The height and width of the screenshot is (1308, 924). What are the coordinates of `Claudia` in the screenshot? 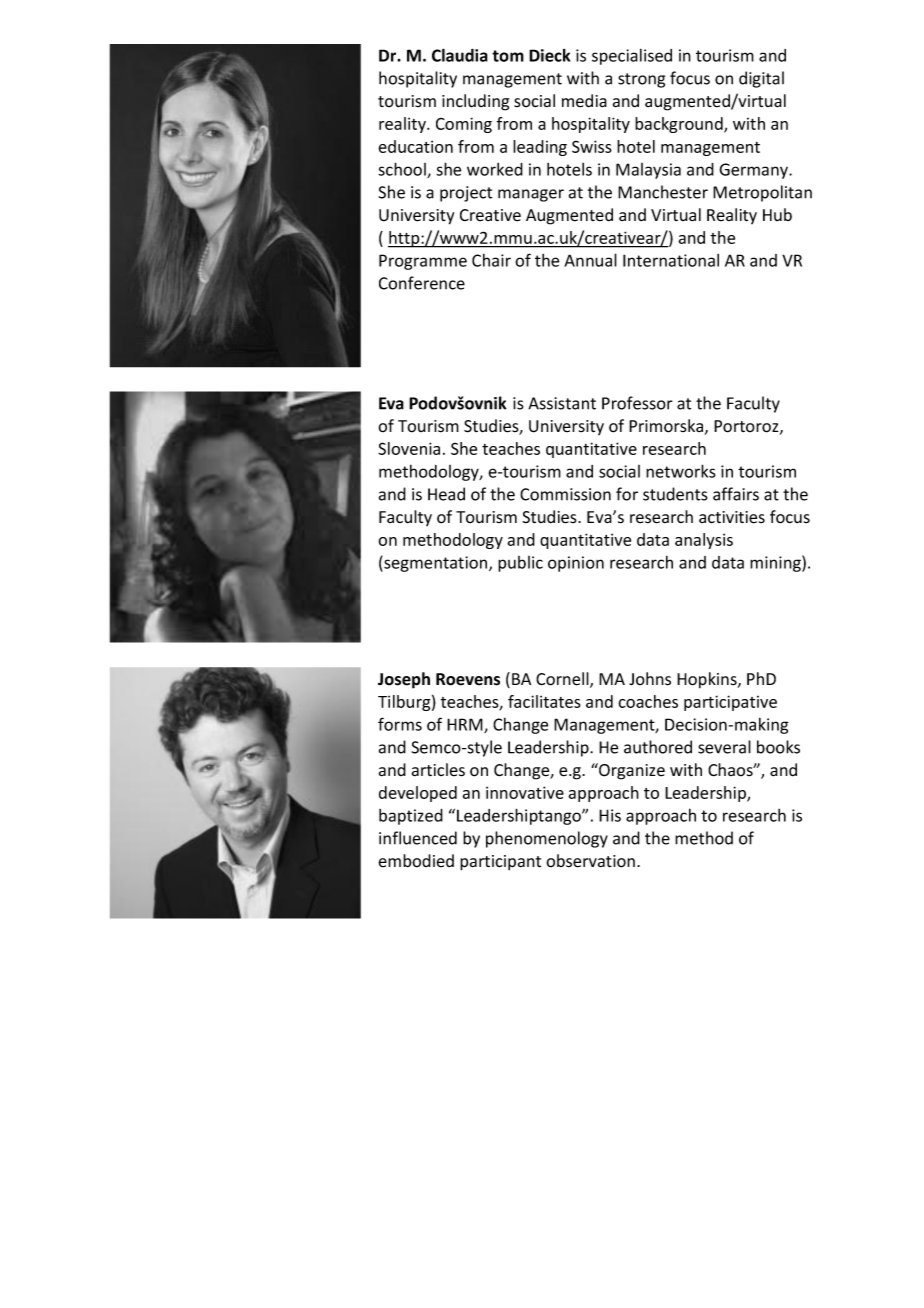 It's located at (460, 55).
